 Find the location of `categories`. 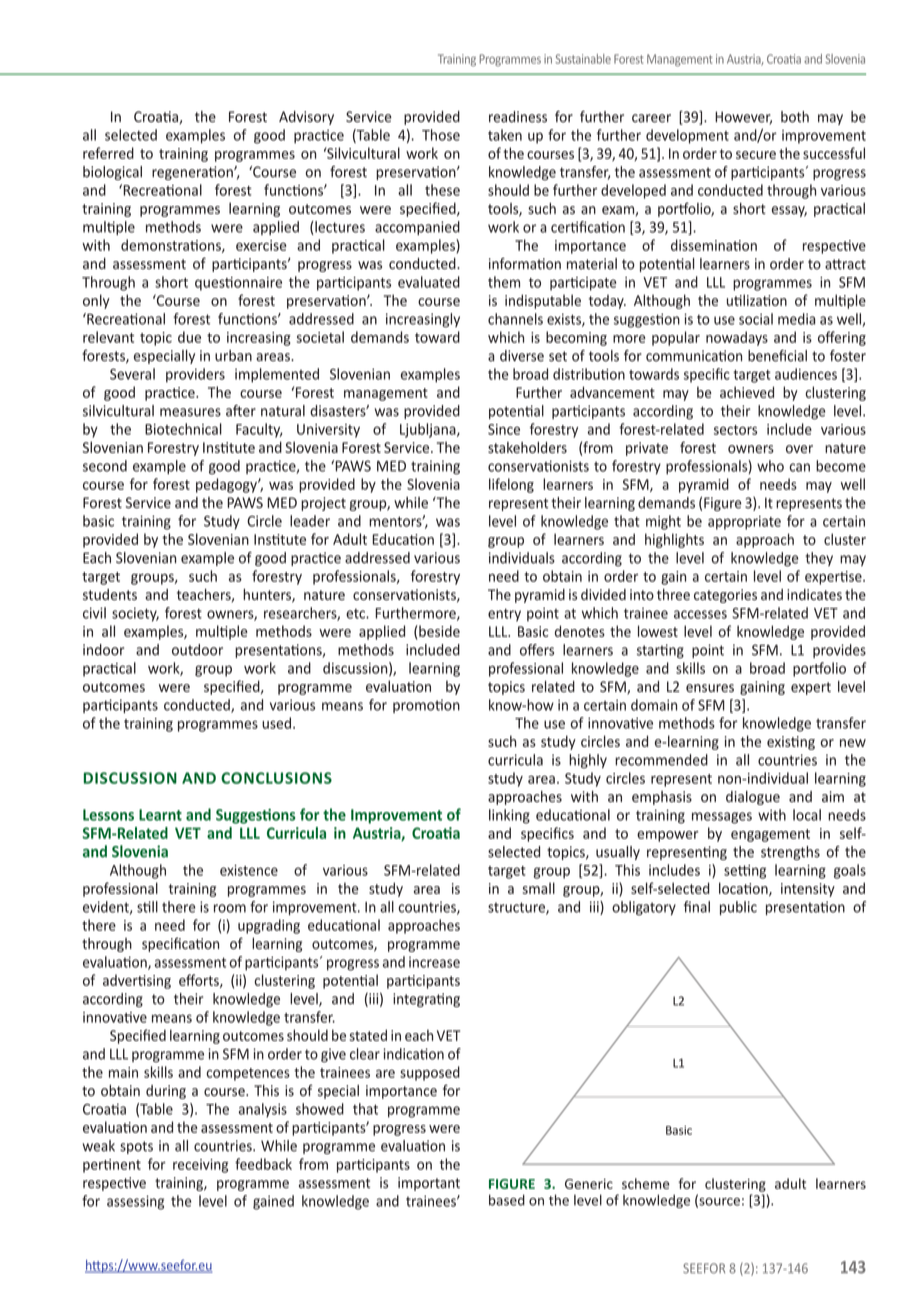

categories is located at coordinates (725, 596).
